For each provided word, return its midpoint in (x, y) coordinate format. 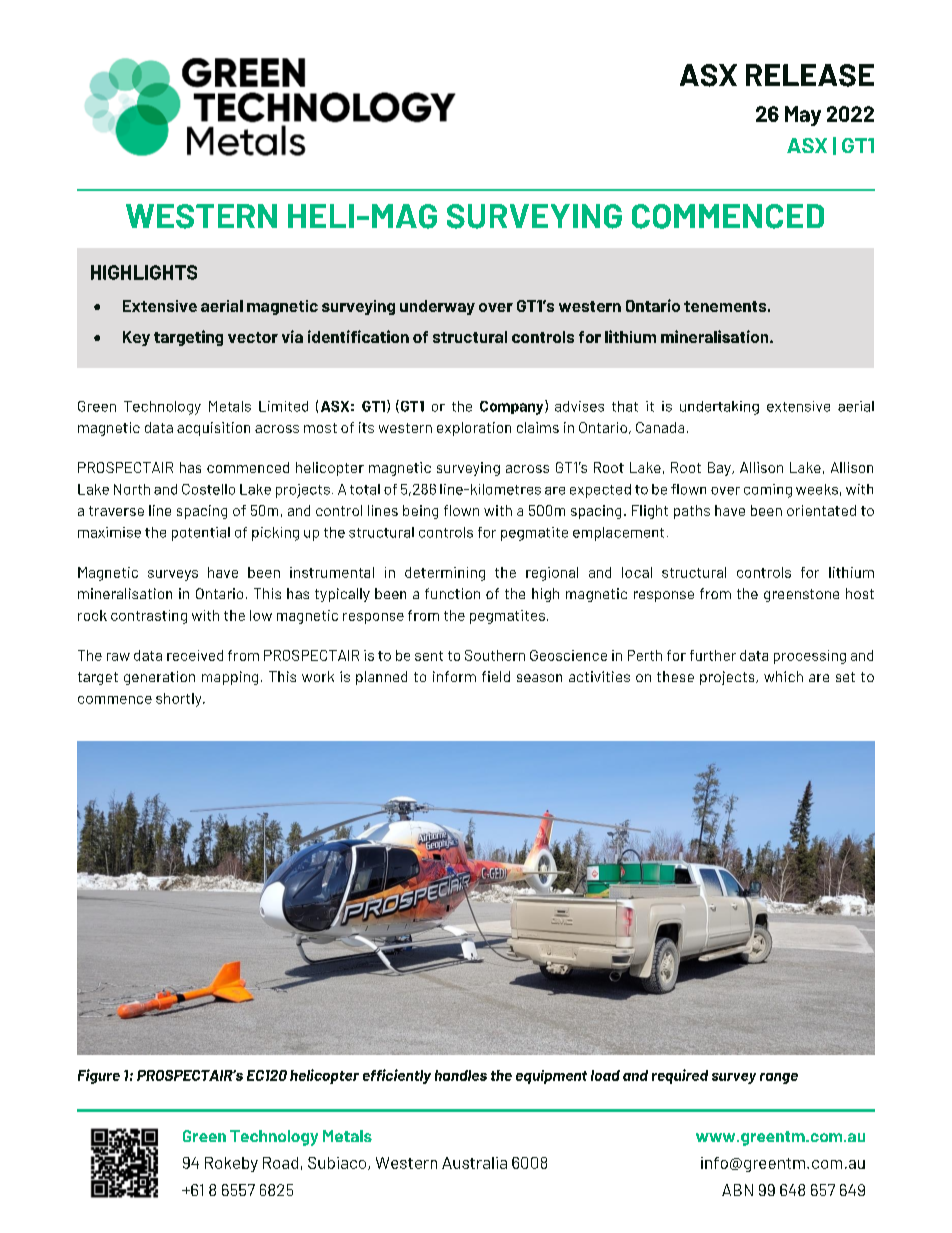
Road (280, 1163)
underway (437, 307)
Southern (495, 655)
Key (136, 338)
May (803, 116)
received (195, 655)
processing (810, 657)
